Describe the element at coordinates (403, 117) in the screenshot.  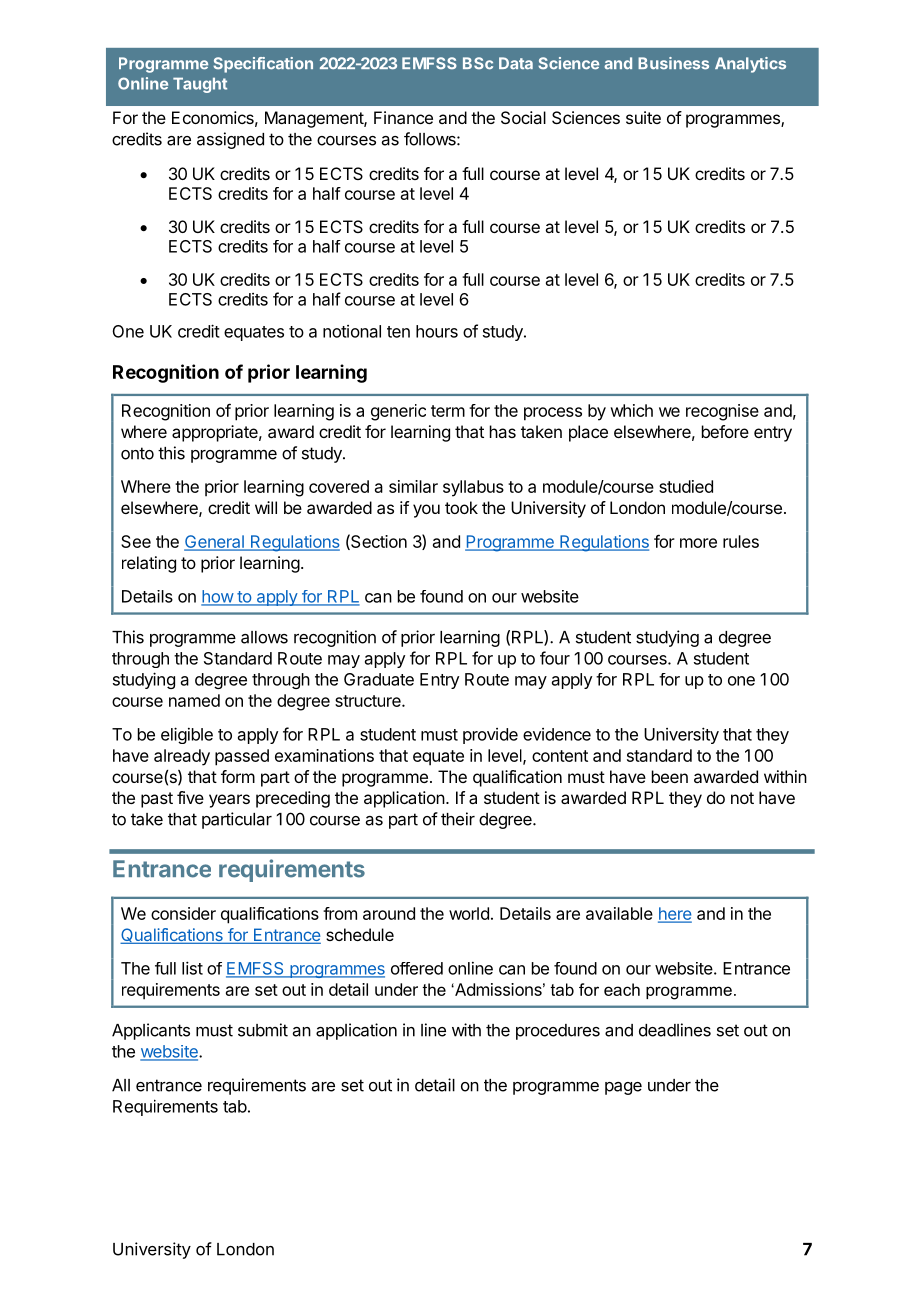
I see `Finance` at that location.
